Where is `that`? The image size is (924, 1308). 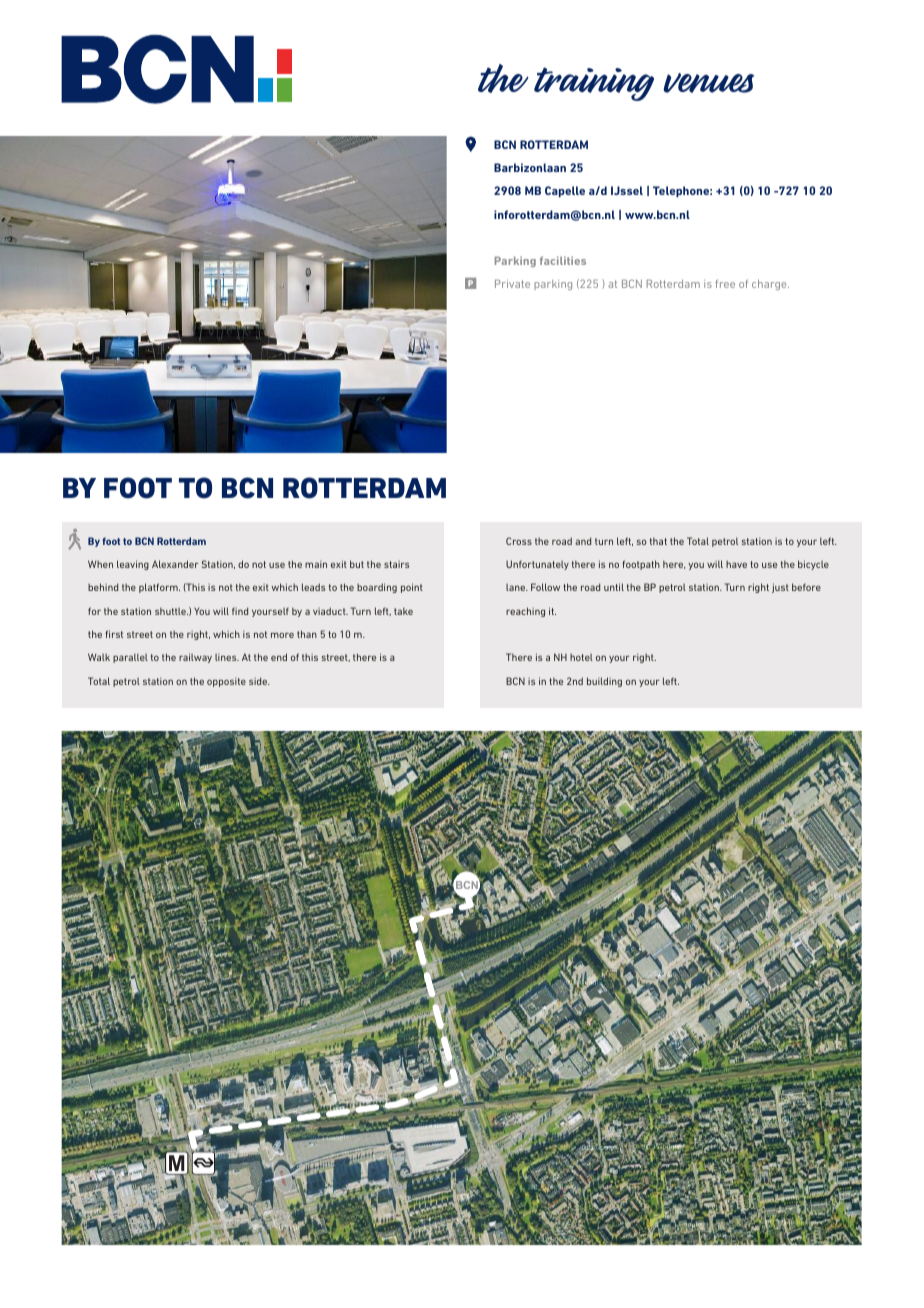
that is located at coordinates (658, 541).
